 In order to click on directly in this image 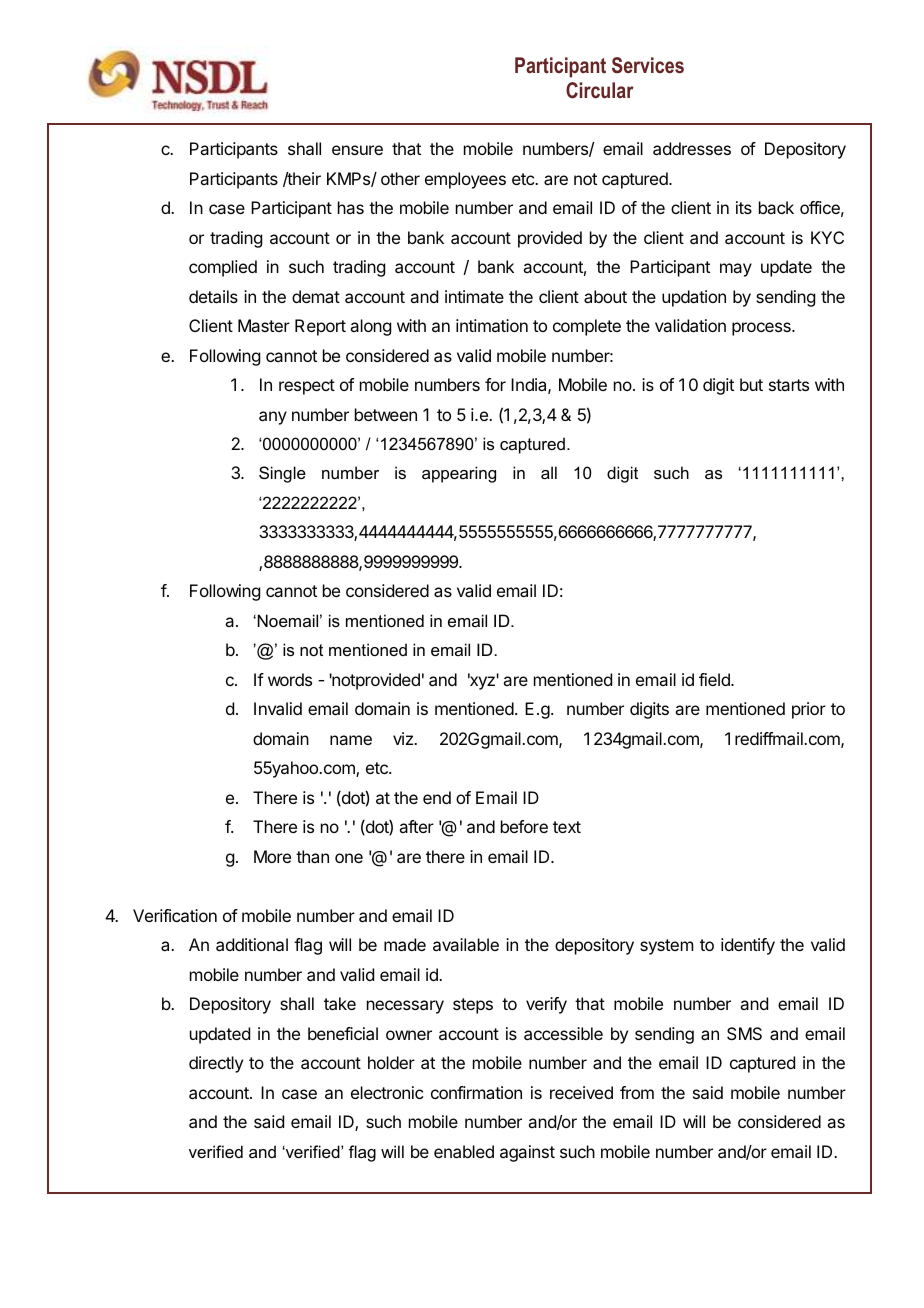, I will do `click(216, 1064)`.
